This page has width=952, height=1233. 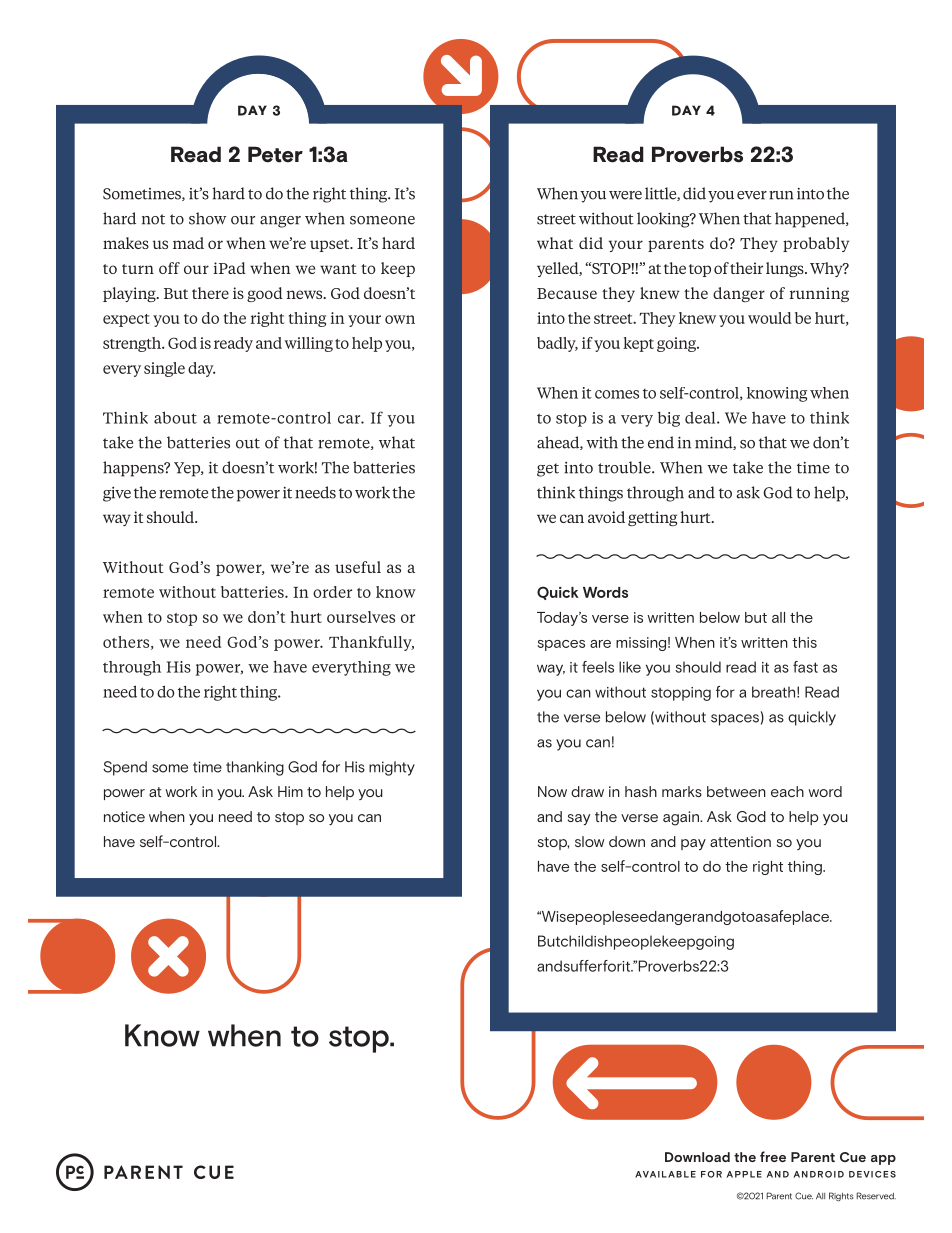 What do you see at coordinates (876, 1196) in the page?
I see `Reserved` at bounding box center [876, 1196].
